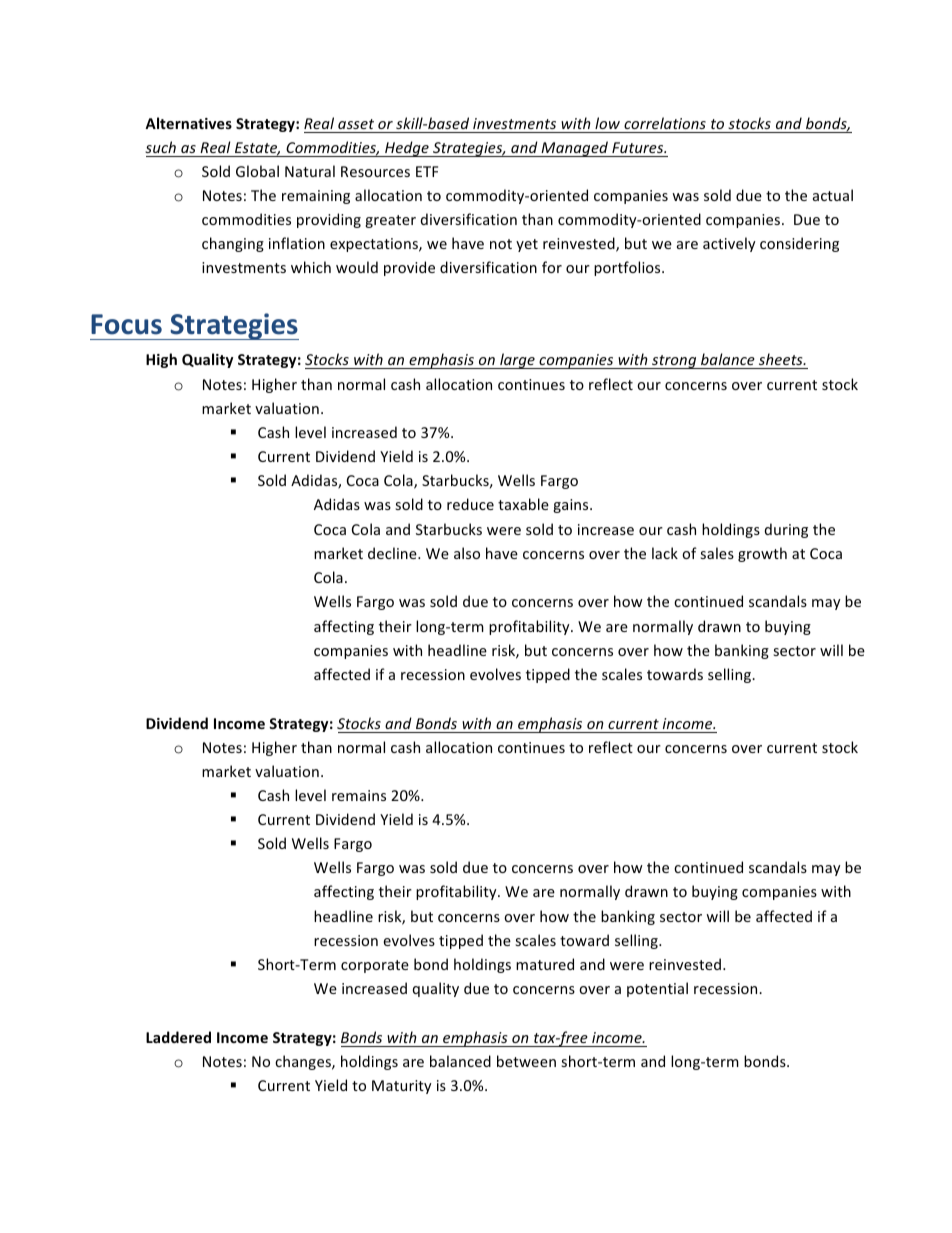 This screenshot has width=952, height=1233. What do you see at coordinates (665, 123) in the screenshot?
I see `correlations` at bounding box center [665, 123].
